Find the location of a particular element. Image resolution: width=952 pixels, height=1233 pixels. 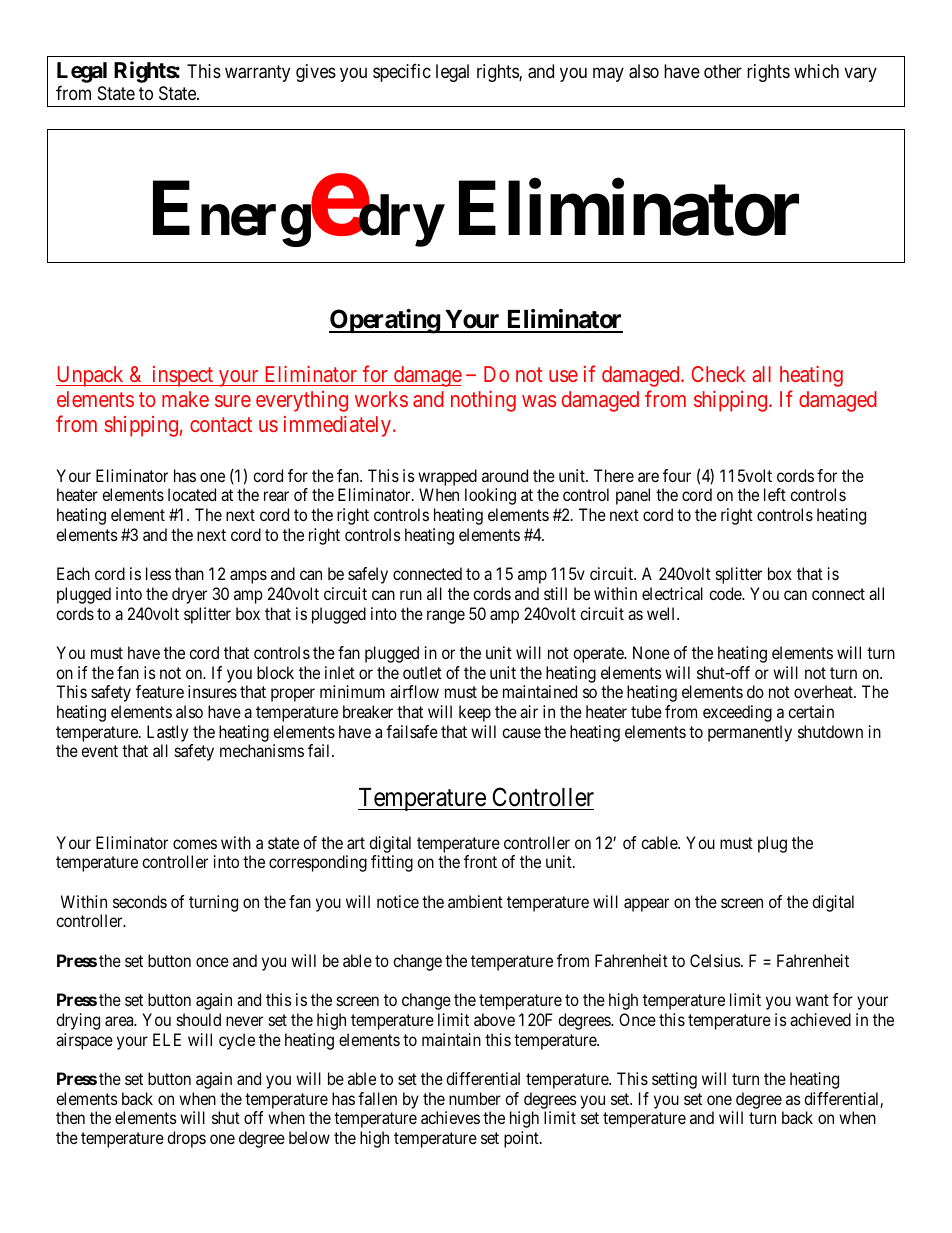

other is located at coordinates (723, 71).
